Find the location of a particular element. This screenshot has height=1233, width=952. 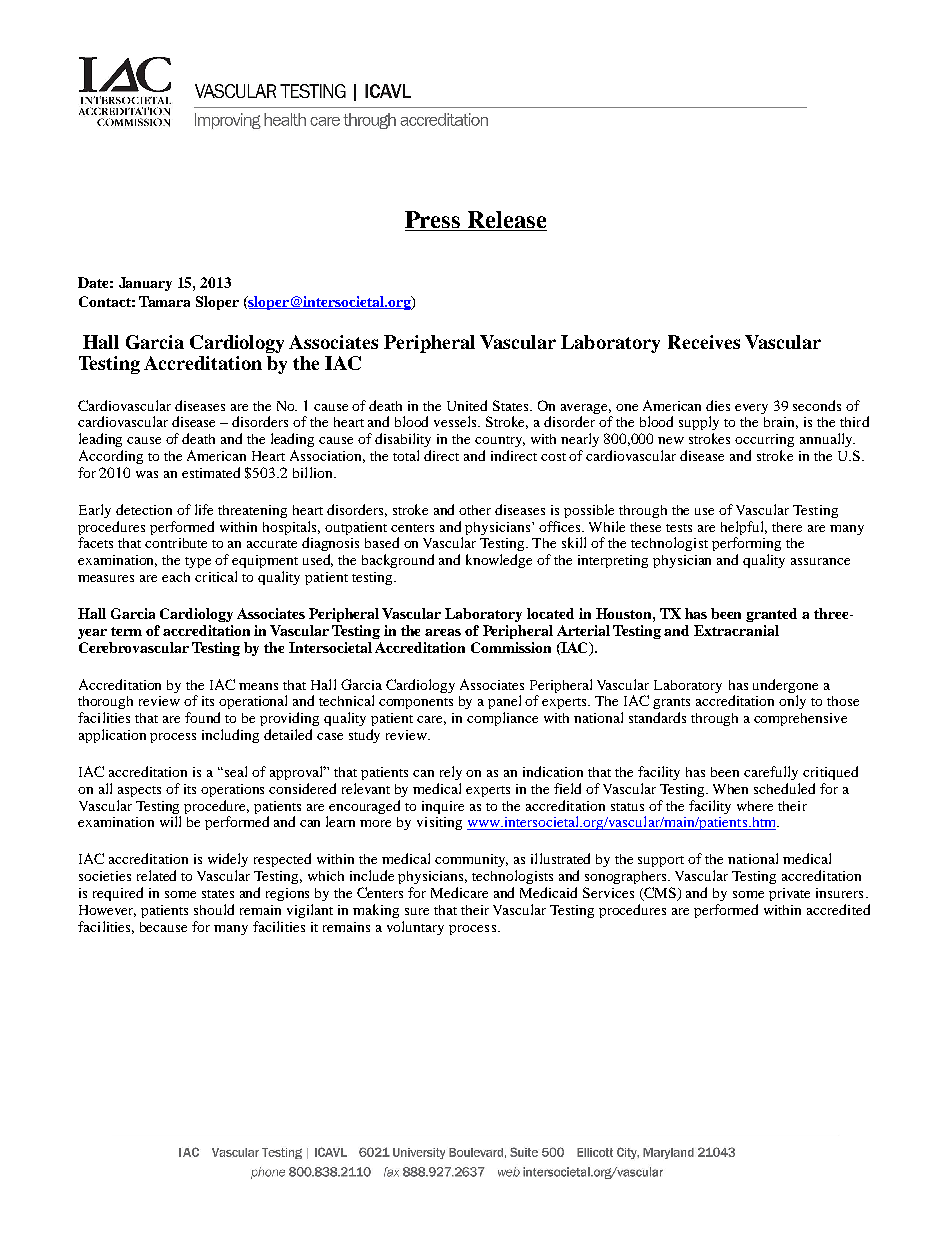

January is located at coordinates (145, 284).
